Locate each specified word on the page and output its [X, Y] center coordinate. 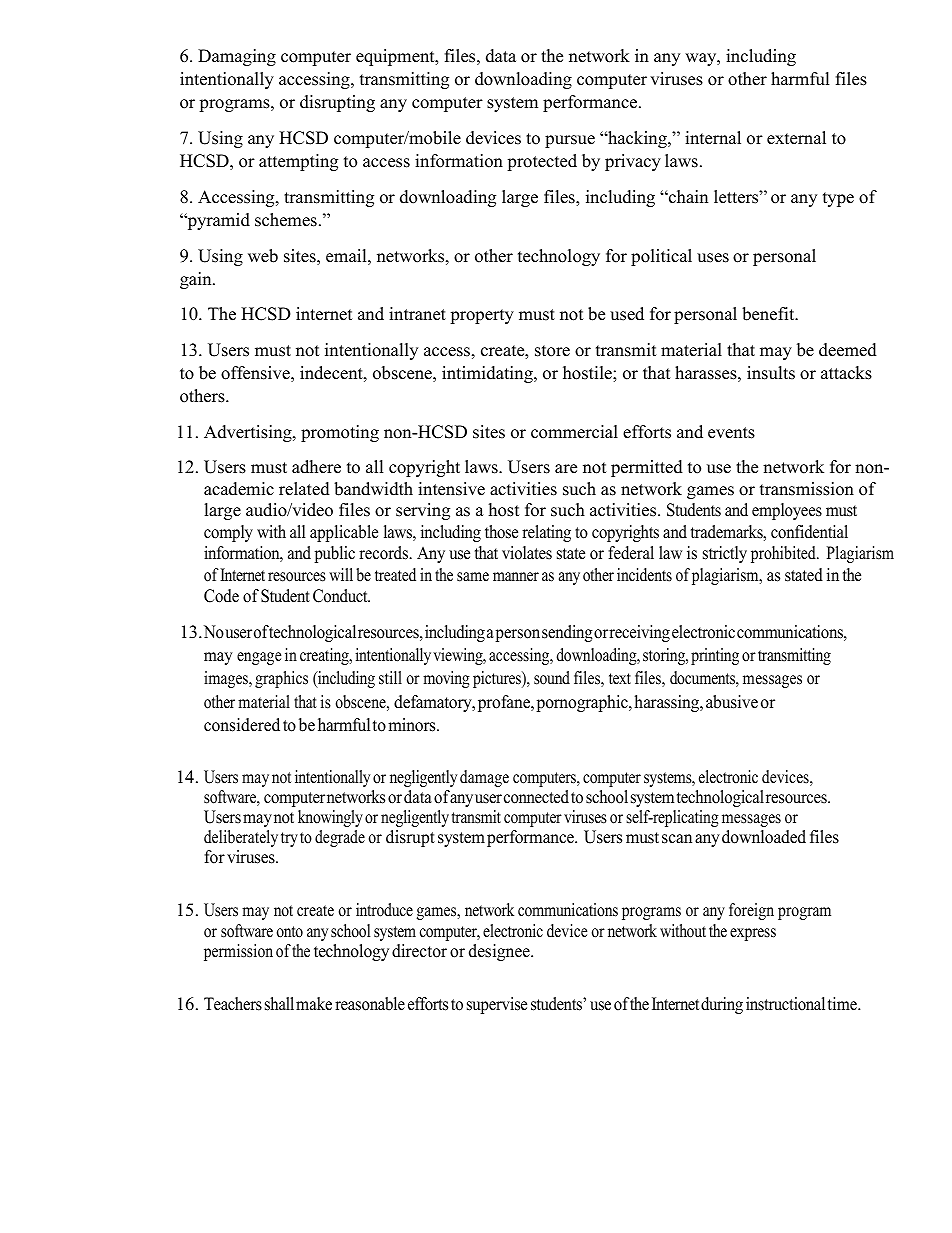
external [796, 138]
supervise [497, 1005]
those [501, 532]
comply [228, 533]
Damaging [237, 57]
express [753, 934]
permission [238, 952]
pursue [570, 141]
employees [787, 511]
